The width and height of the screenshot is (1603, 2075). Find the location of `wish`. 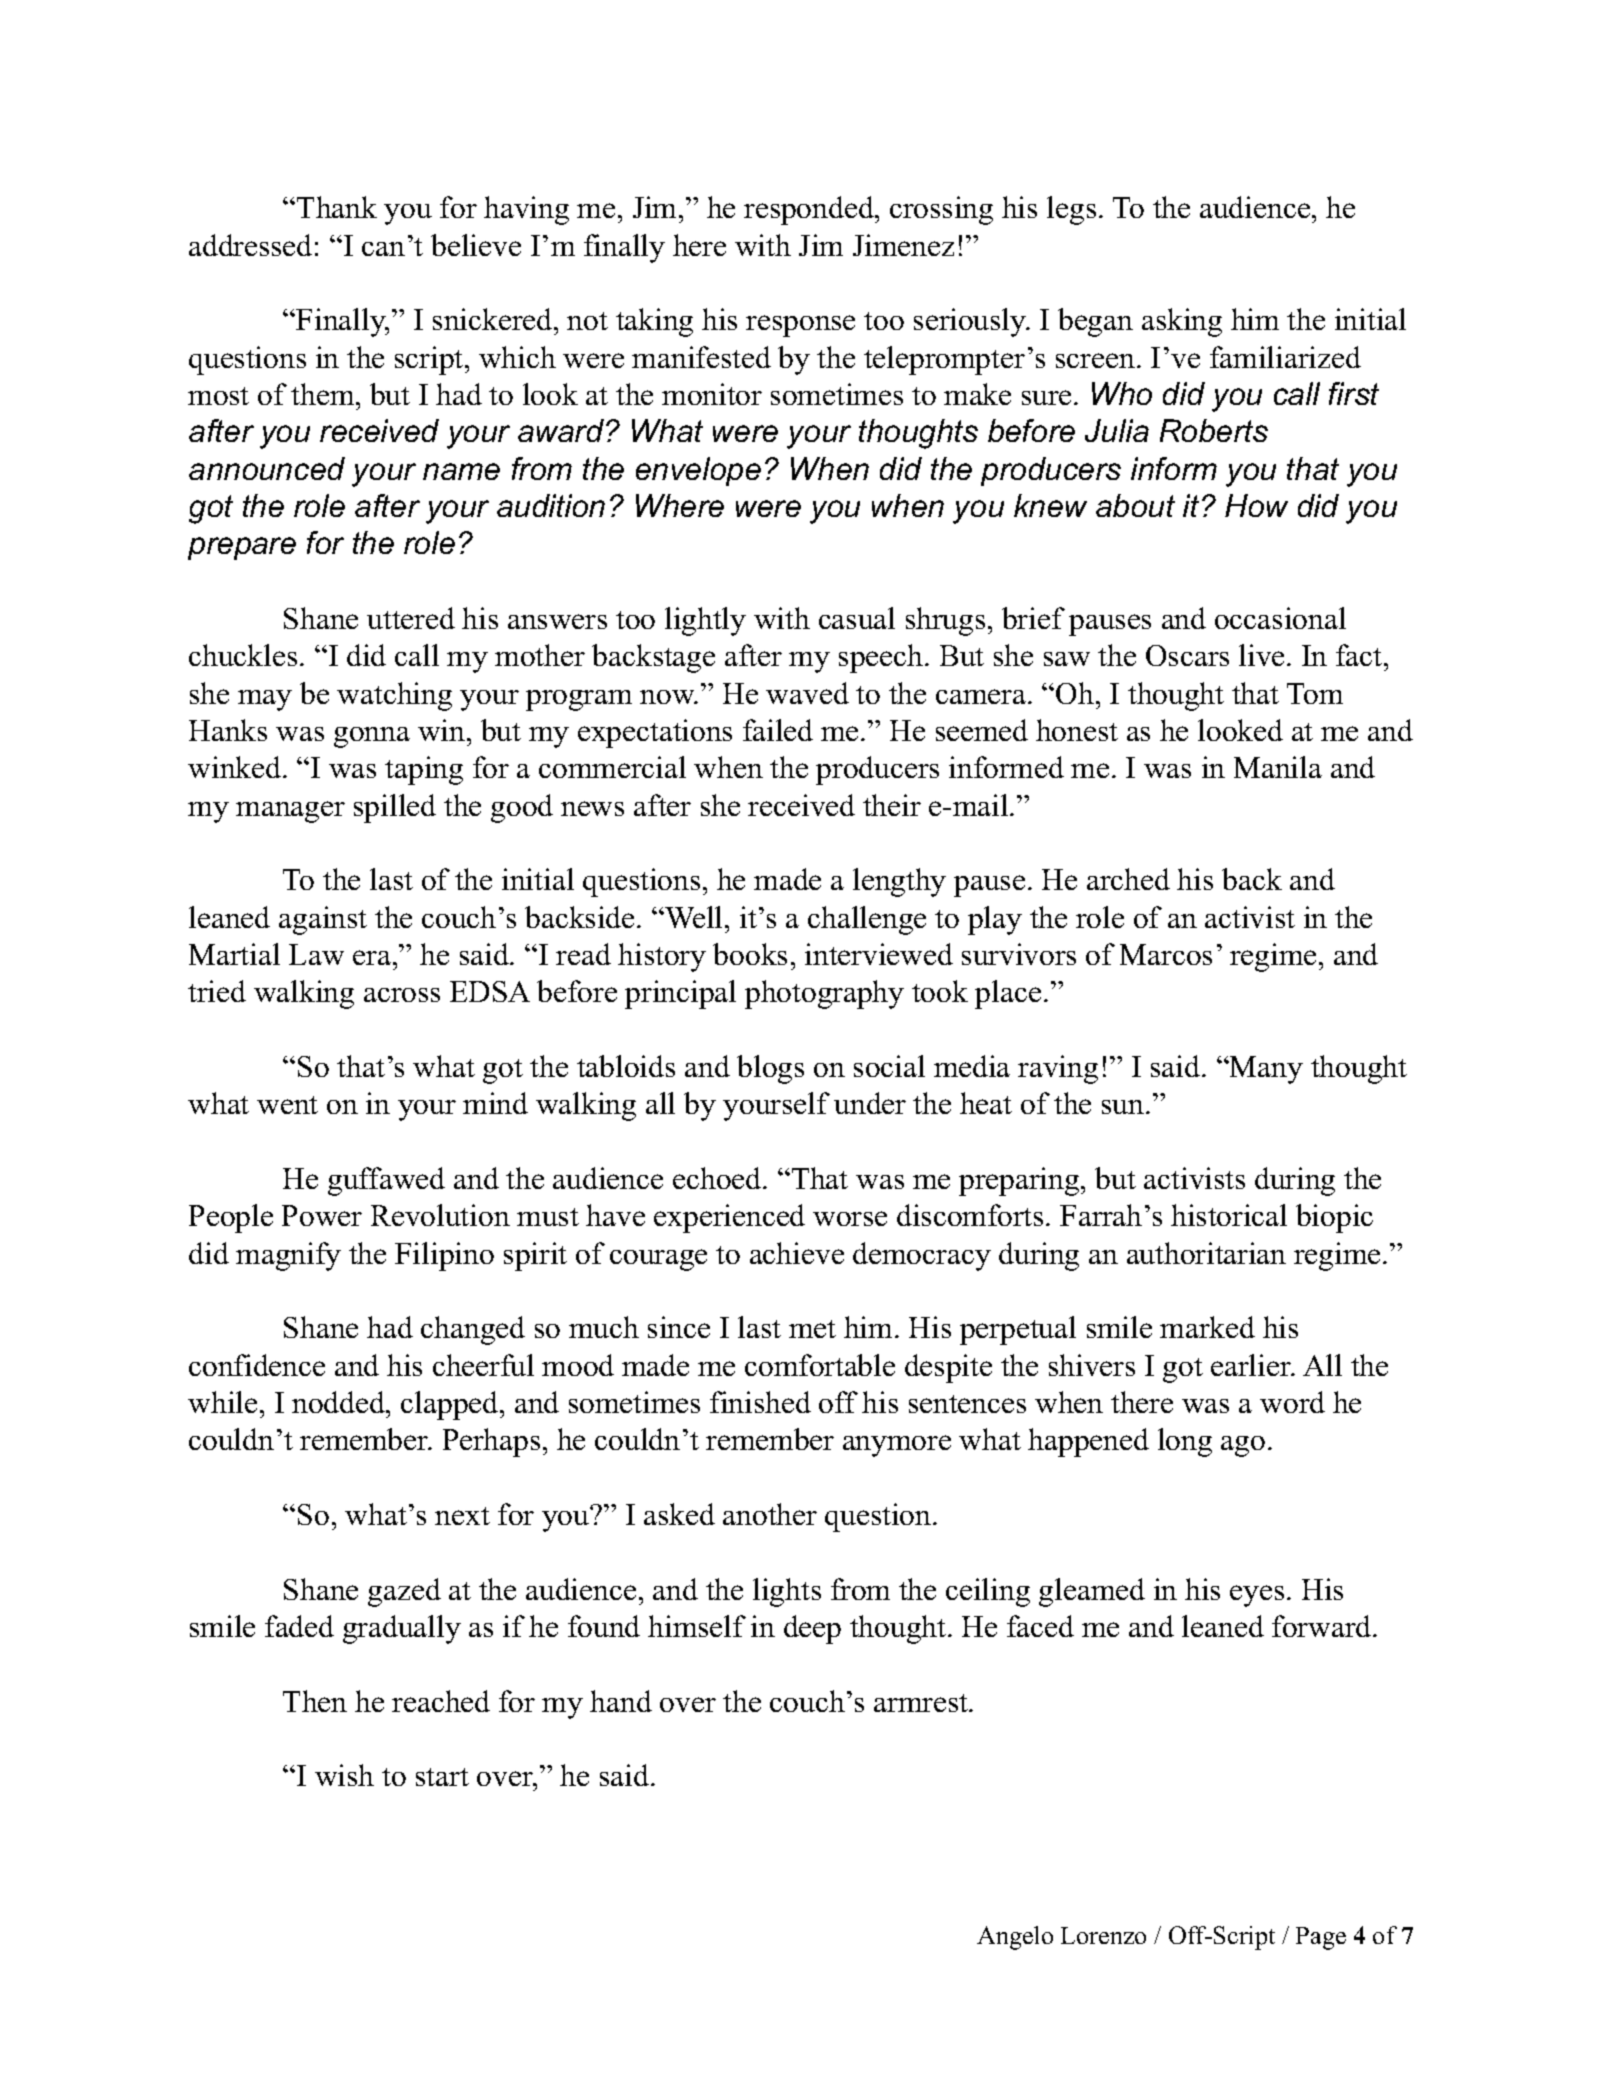

wish is located at coordinates (344, 1775).
